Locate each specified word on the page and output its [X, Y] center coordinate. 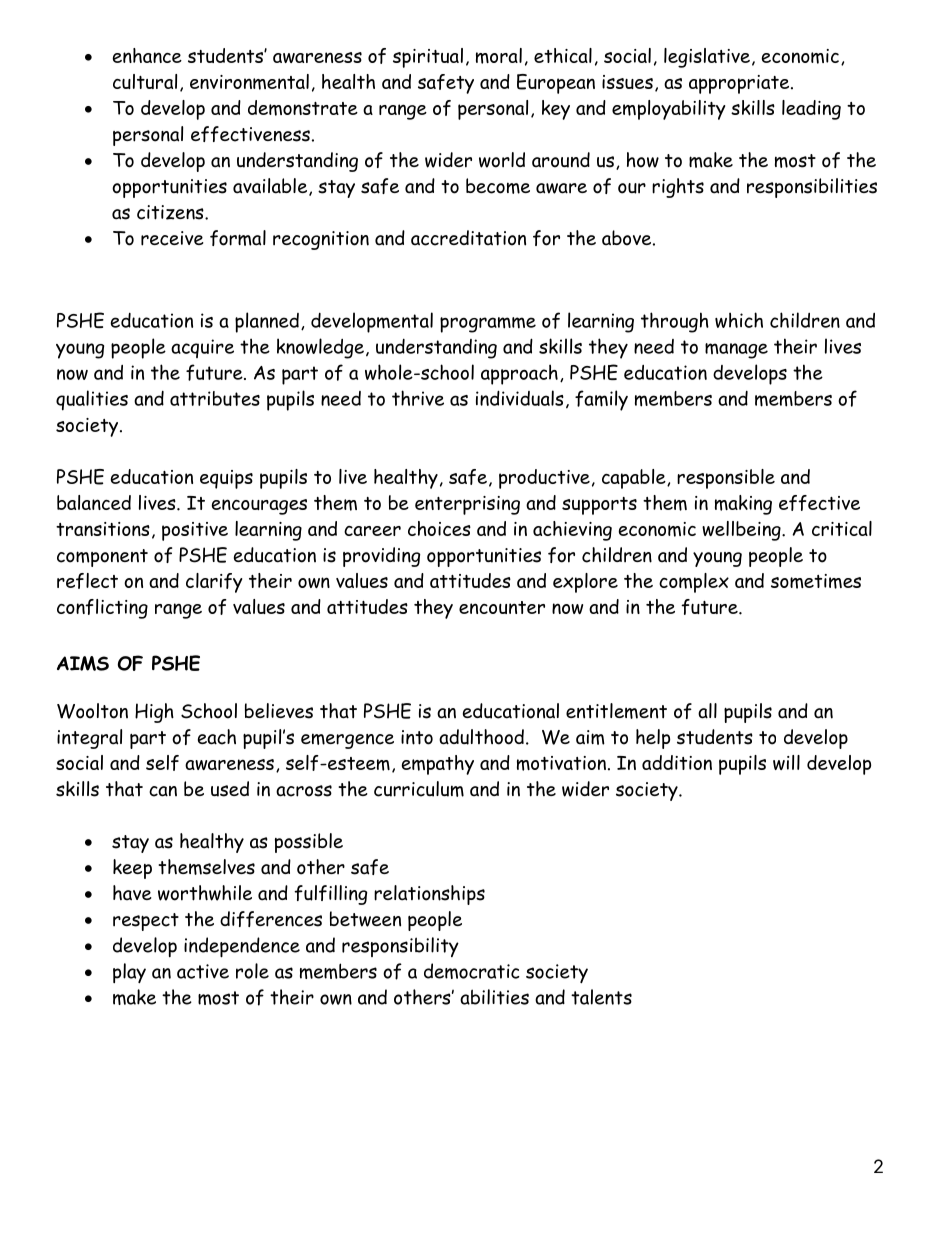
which [739, 320]
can [163, 791]
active [203, 971]
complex [694, 583]
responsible [726, 479]
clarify [214, 583]
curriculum [419, 789]
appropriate [740, 84]
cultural [145, 81]
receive [172, 238]
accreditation [468, 238]
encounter [502, 607]
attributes [215, 398]
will [786, 762]
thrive [418, 398]
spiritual [428, 58]
